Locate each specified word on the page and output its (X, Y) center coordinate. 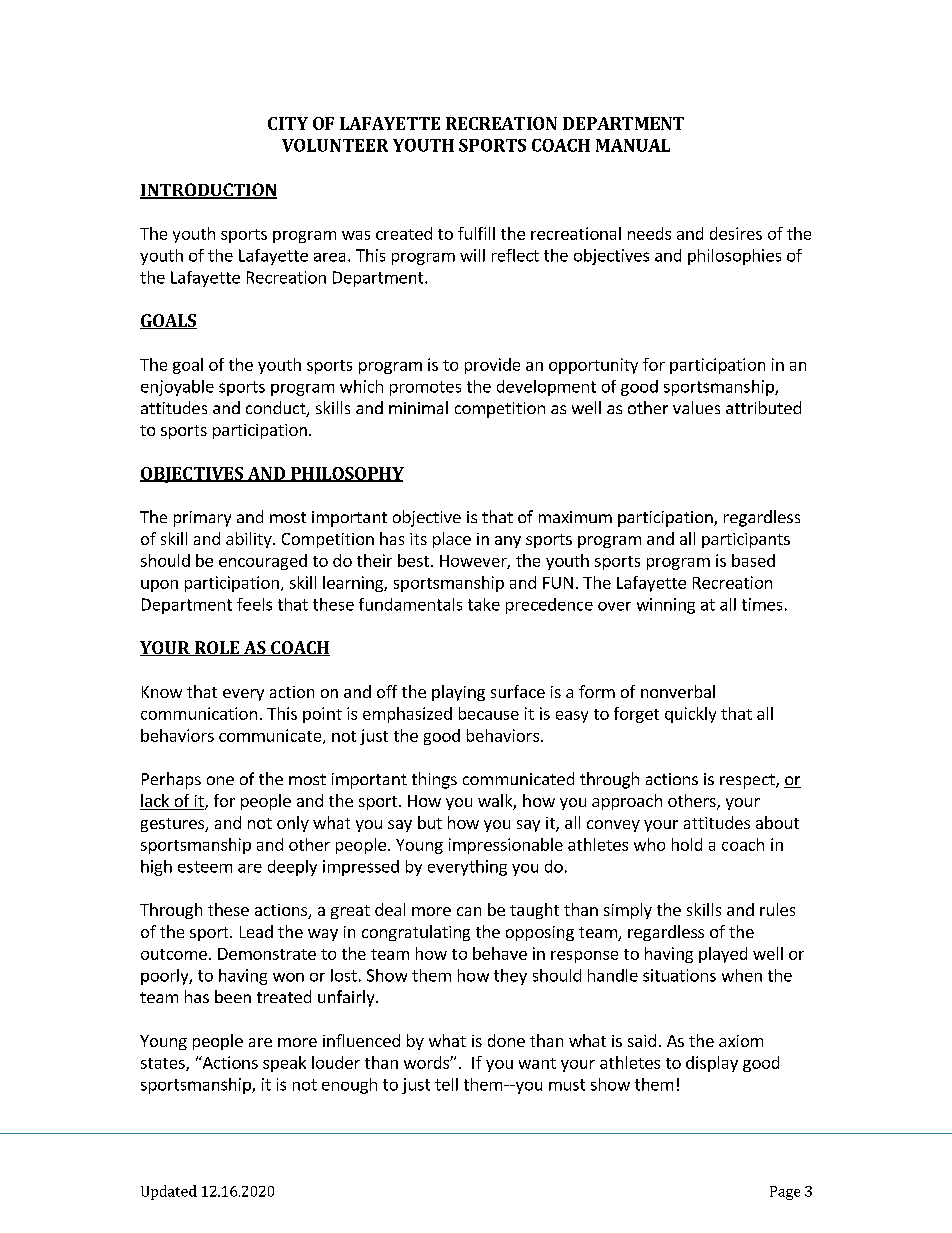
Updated (169, 1192)
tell (446, 1084)
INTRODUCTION (208, 191)
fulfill (476, 233)
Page (785, 1193)
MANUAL (633, 145)
